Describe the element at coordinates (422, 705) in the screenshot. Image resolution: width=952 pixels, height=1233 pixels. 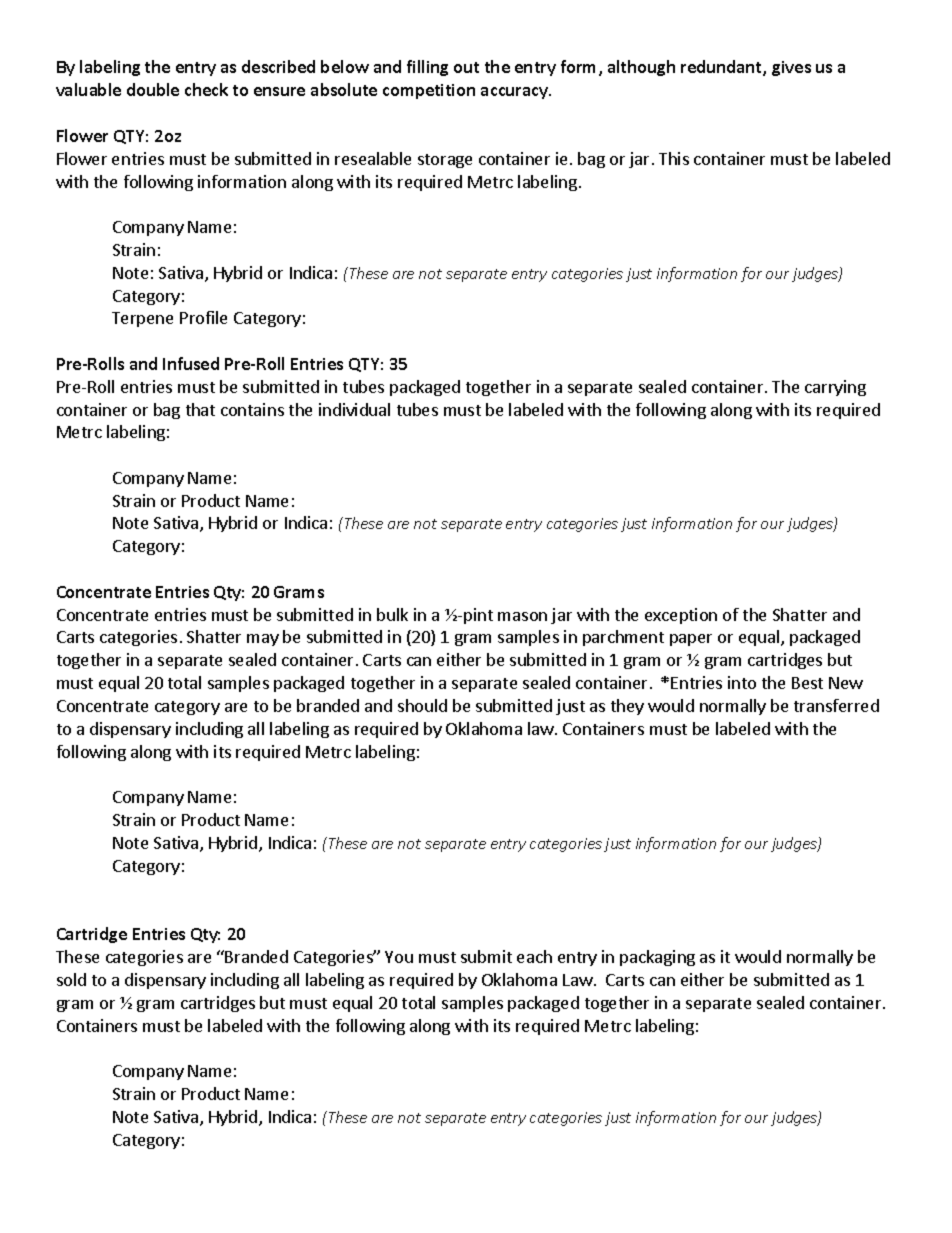
I see `should` at that location.
